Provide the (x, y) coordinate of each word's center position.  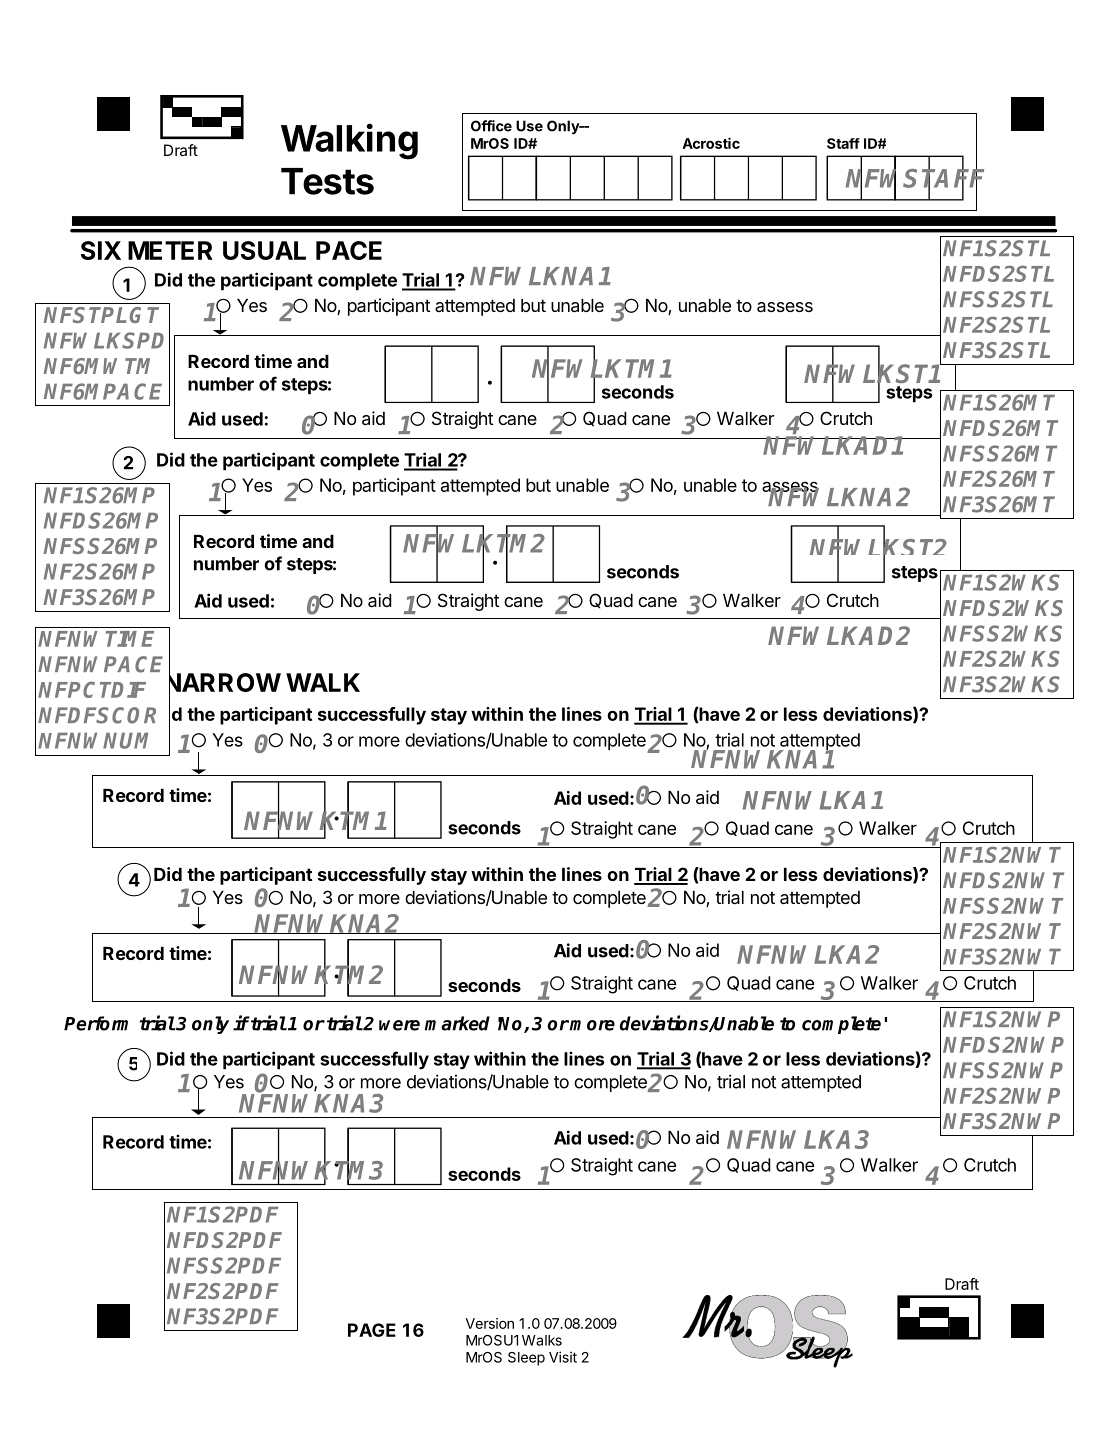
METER (170, 250)
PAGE (372, 1330)
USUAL (264, 250)
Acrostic (711, 143)
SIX (101, 250)
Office (491, 126)
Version (490, 1323)
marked (457, 1023)
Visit (563, 1357)
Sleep (526, 1359)
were (399, 1025)
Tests (327, 181)
